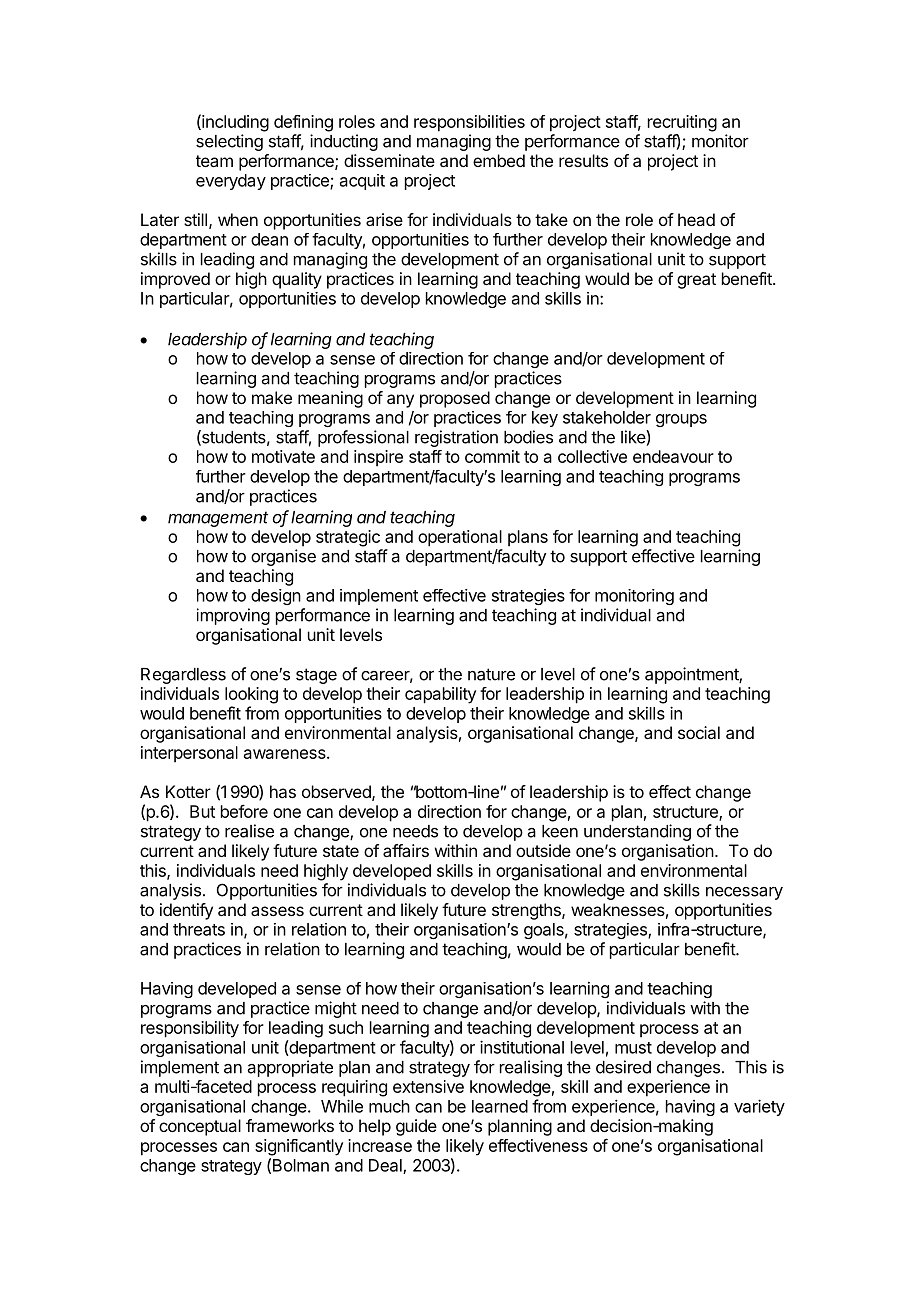 The height and width of the image is (1308, 924). I want to click on necessary, so click(744, 893).
